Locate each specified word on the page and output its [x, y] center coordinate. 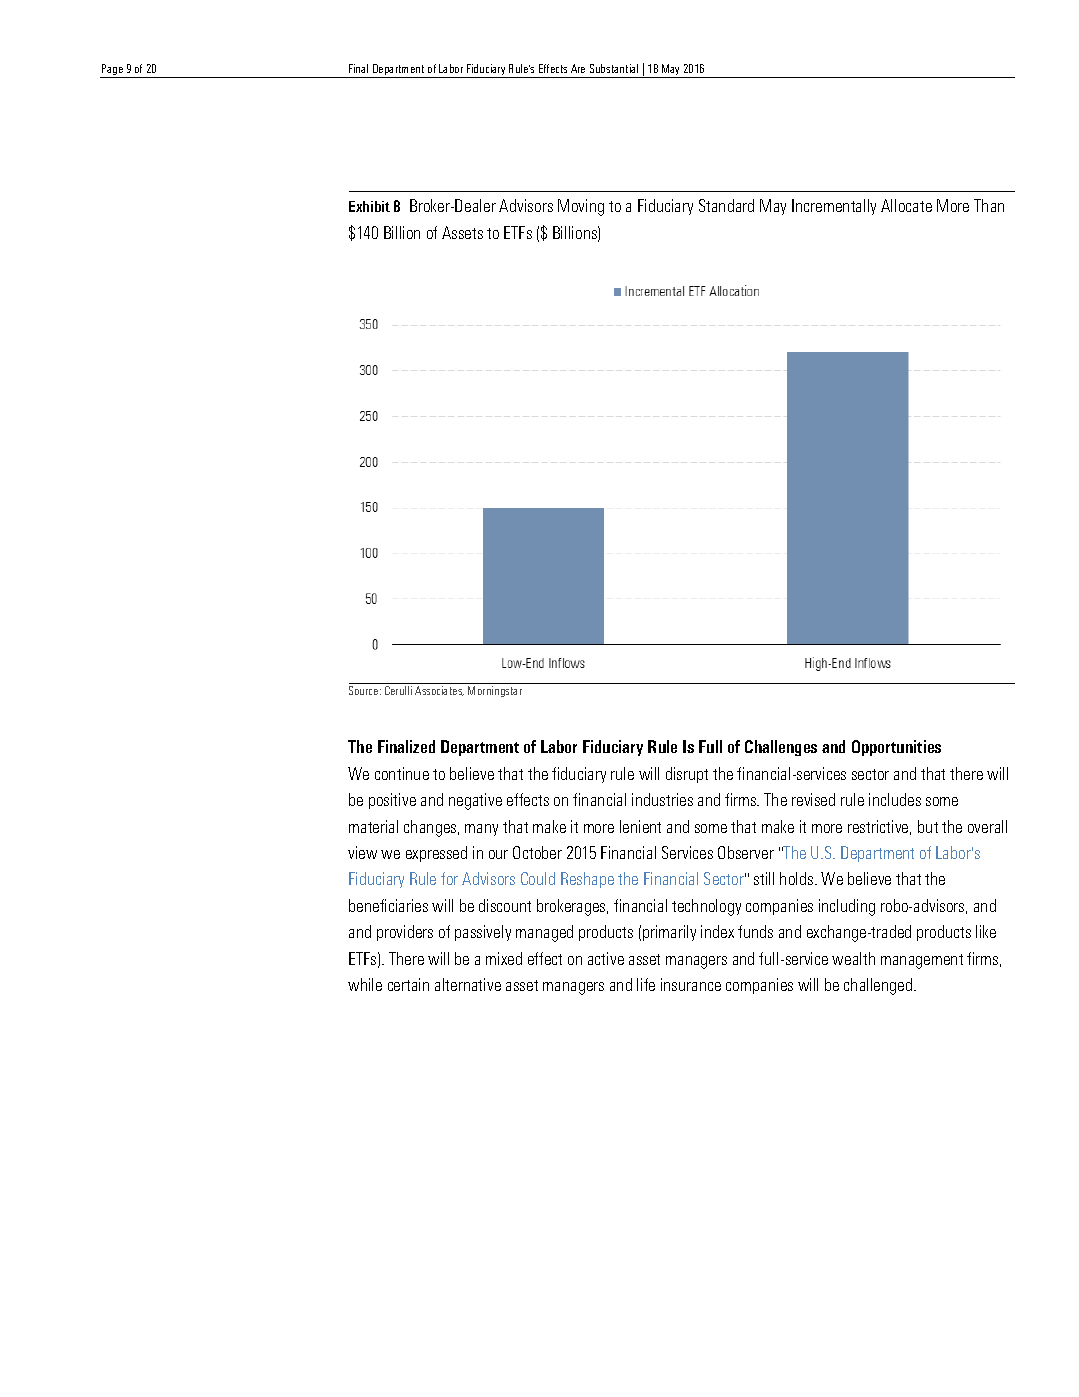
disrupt [687, 775]
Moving [581, 207]
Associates [439, 691]
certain [408, 984]
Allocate [906, 205]
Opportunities [896, 748]
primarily [669, 933]
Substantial [614, 68]
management [922, 961]
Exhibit [369, 206]
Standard [726, 205]
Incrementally [834, 207]
